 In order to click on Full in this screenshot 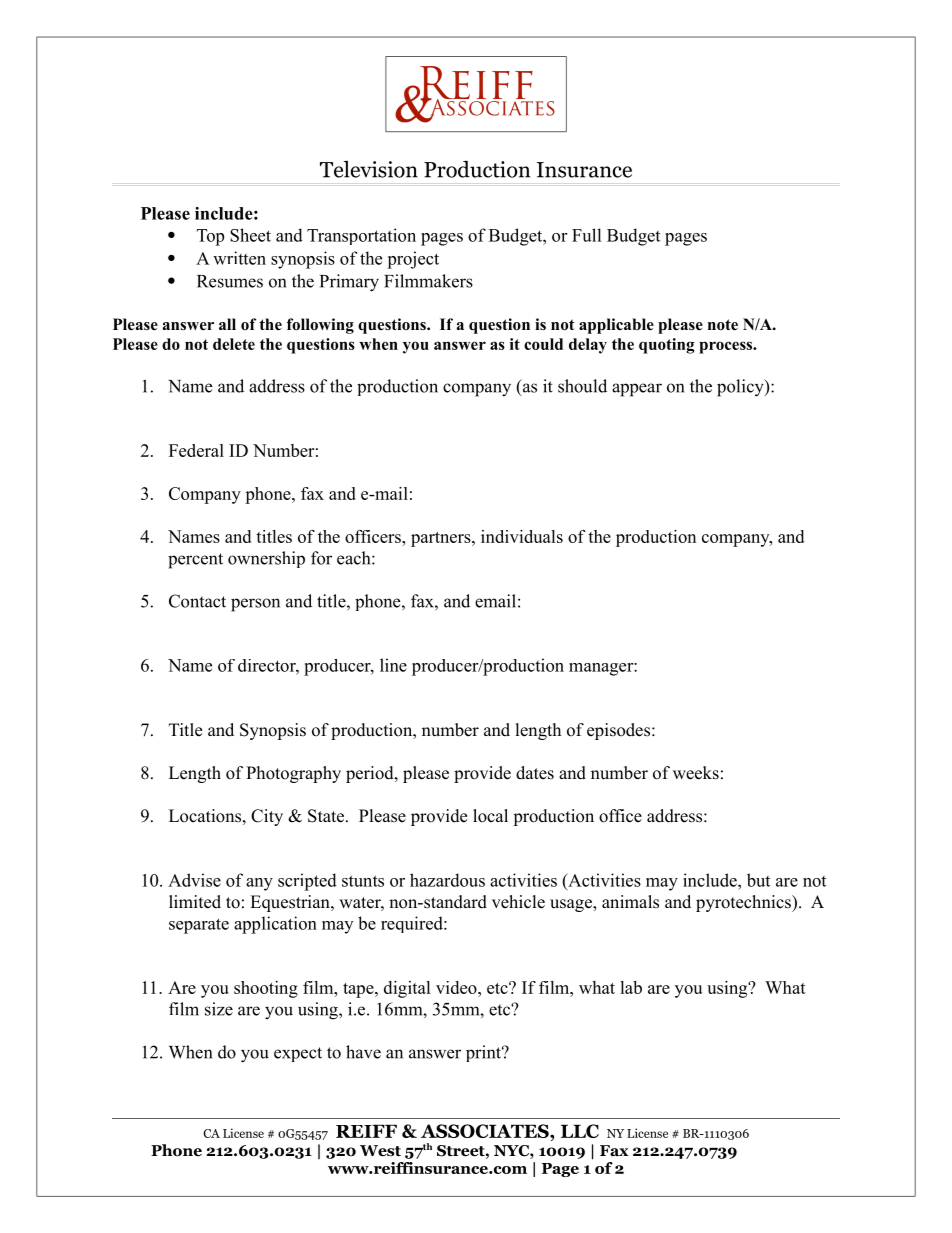, I will do `click(587, 235)`.
